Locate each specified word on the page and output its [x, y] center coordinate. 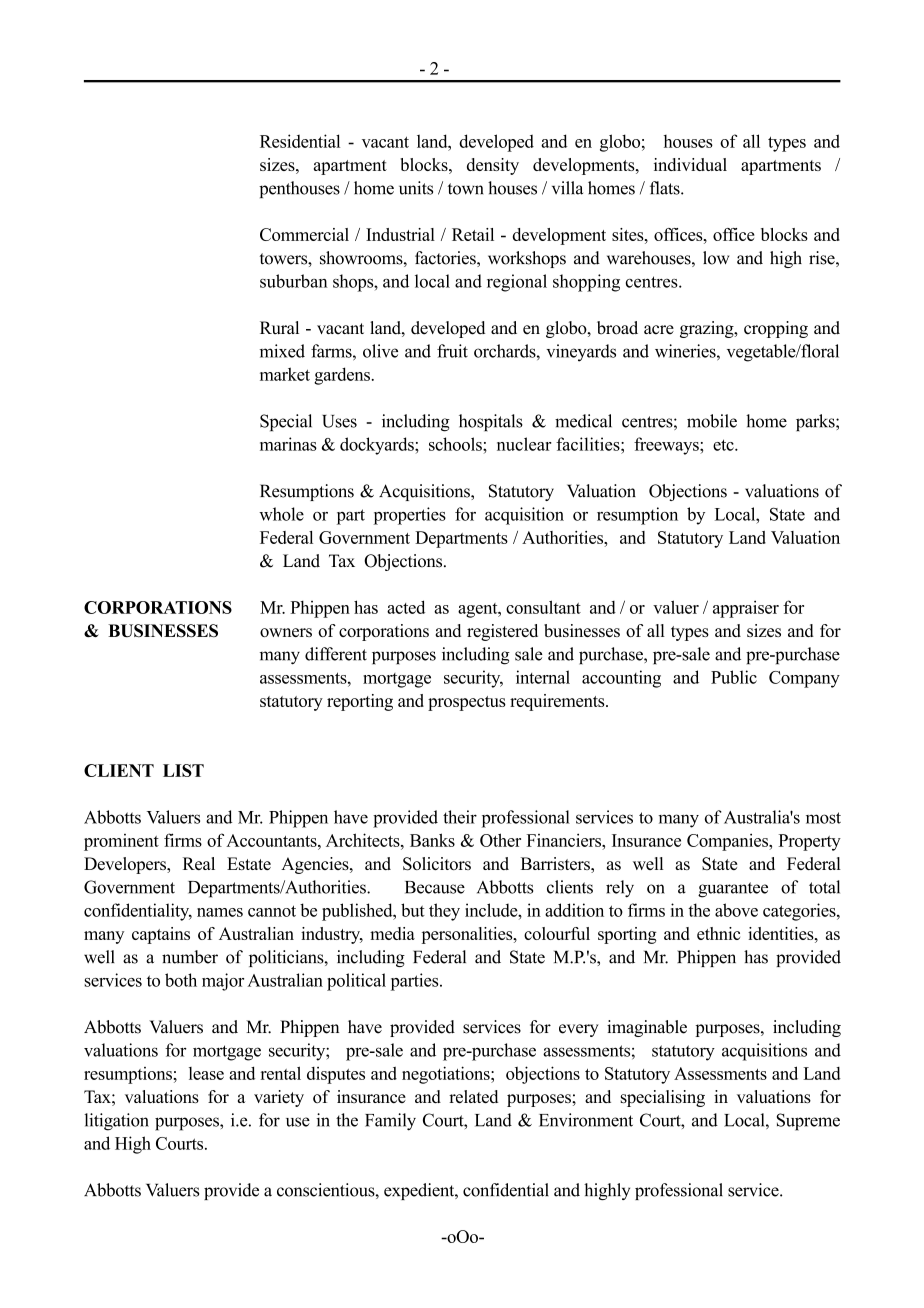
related [473, 1096]
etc [724, 445]
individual [690, 164]
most [823, 818]
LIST [183, 770]
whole [281, 514]
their [460, 817]
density [493, 166]
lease [206, 1073]
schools [456, 444]
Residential [300, 141]
